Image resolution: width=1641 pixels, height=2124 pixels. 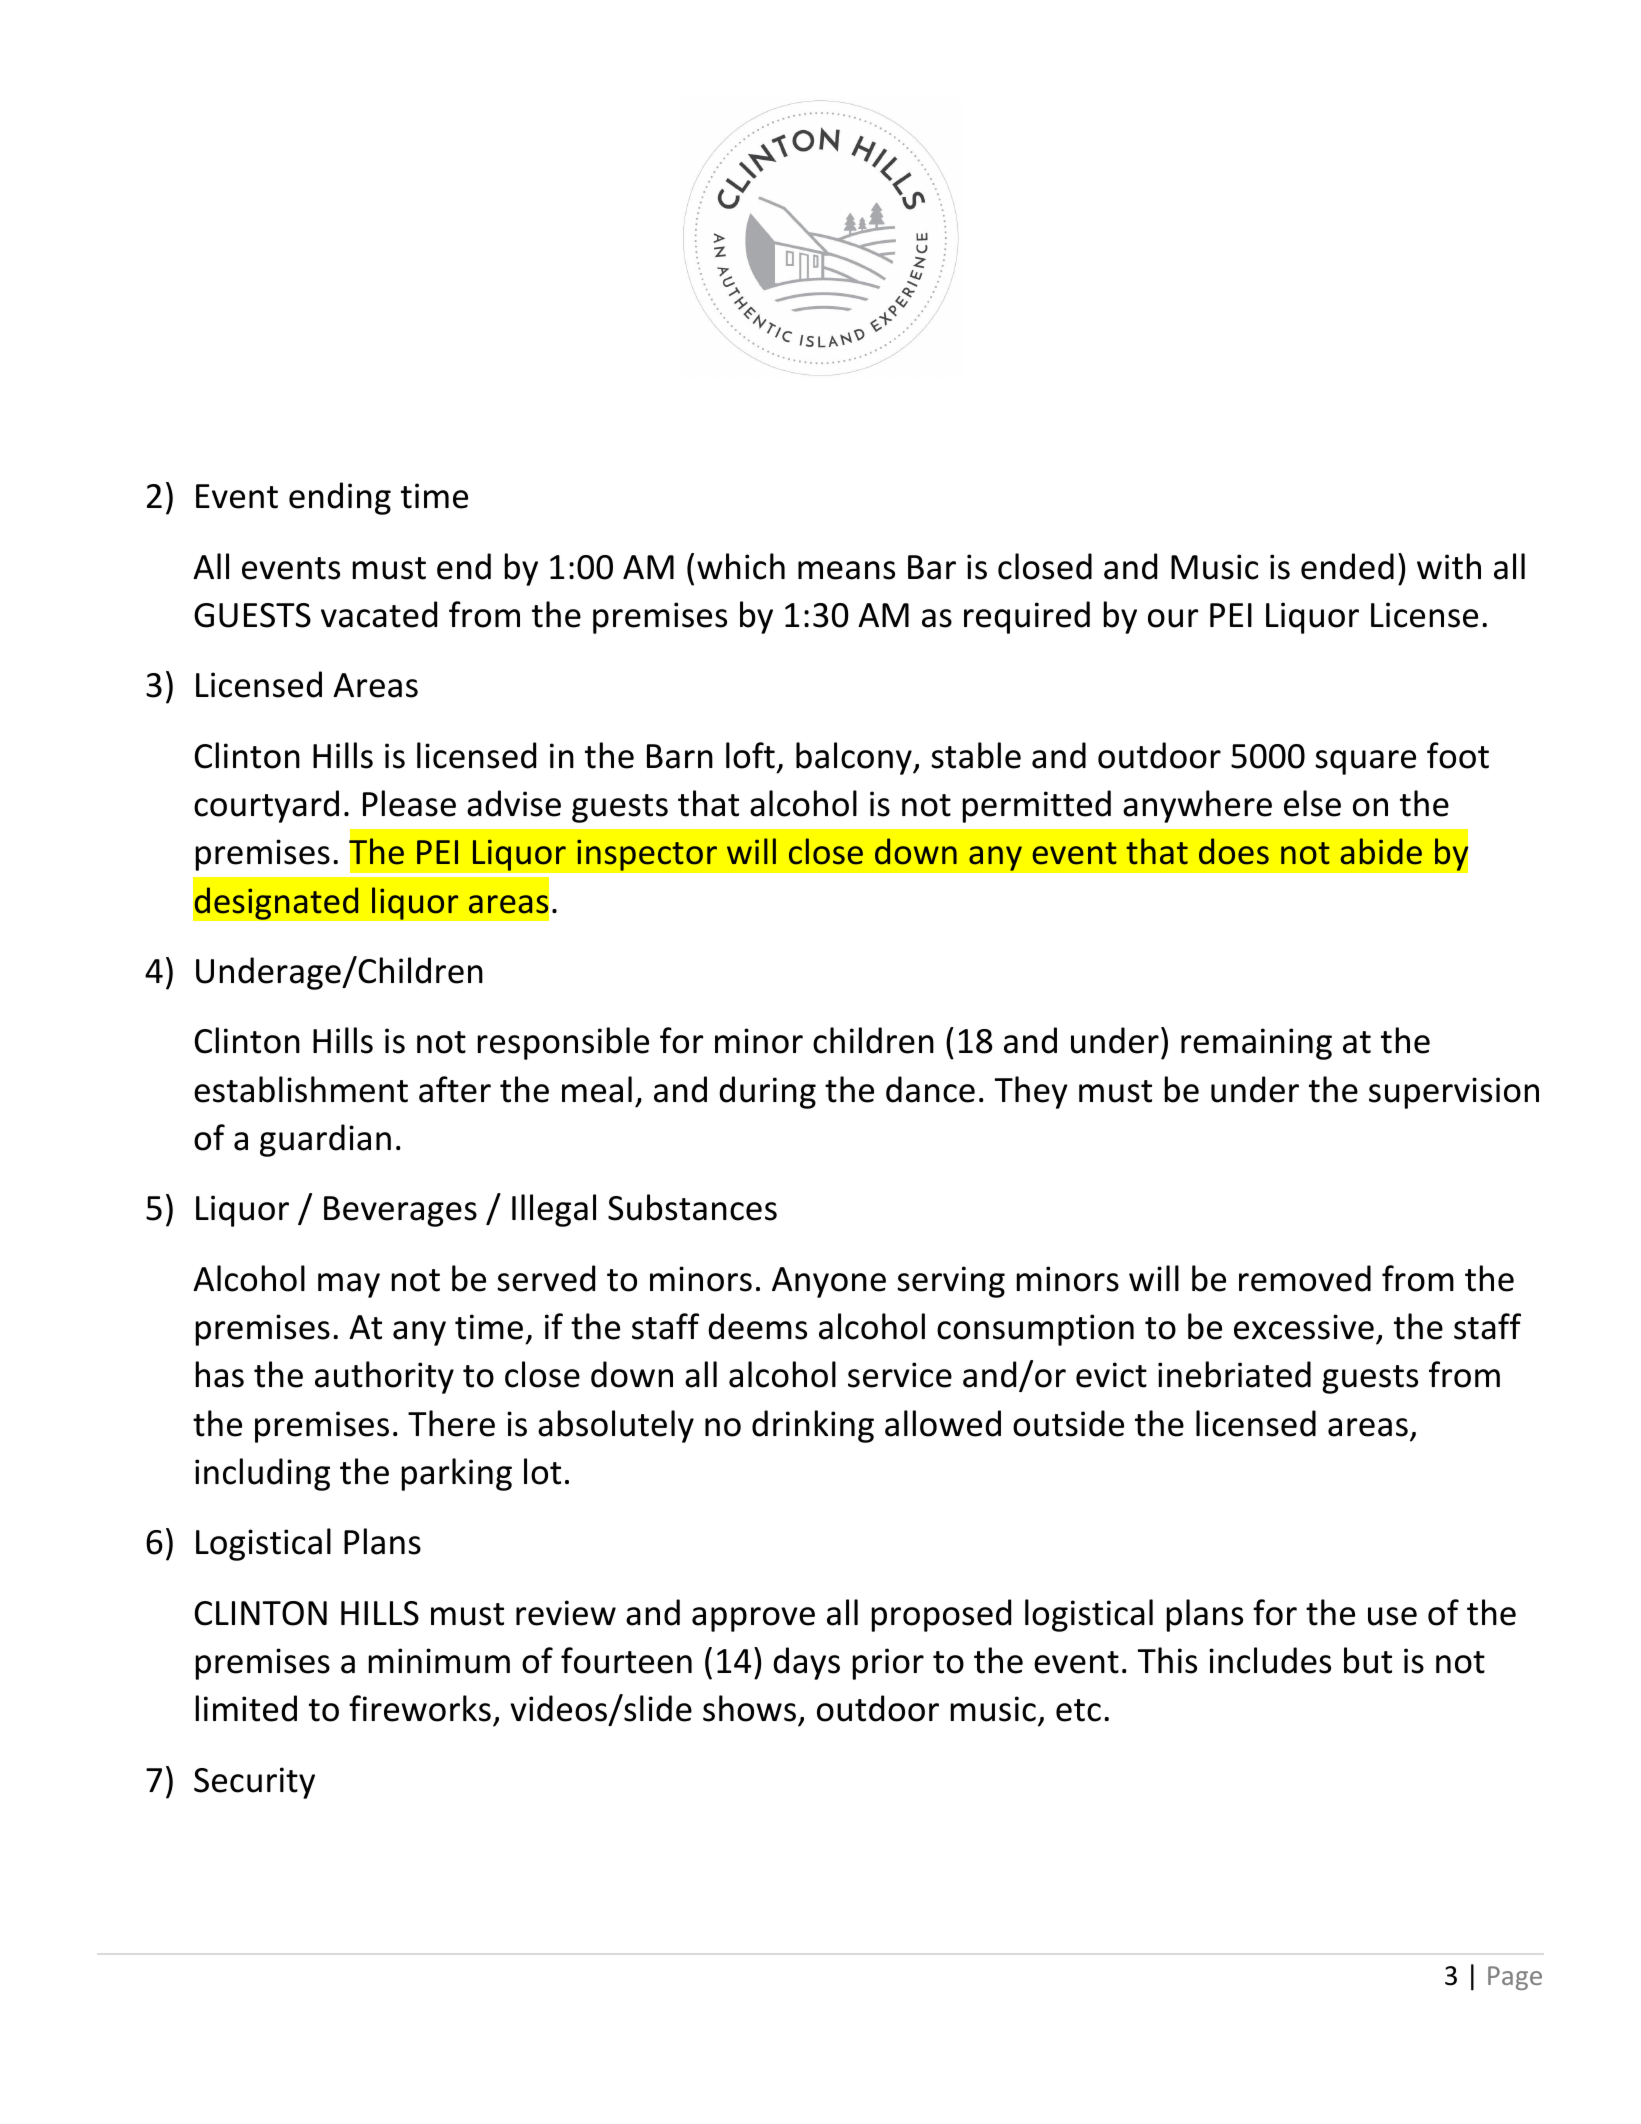 What do you see at coordinates (301, 1089) in the page?
I see `establishment` at bounding box center [301, 1089].
